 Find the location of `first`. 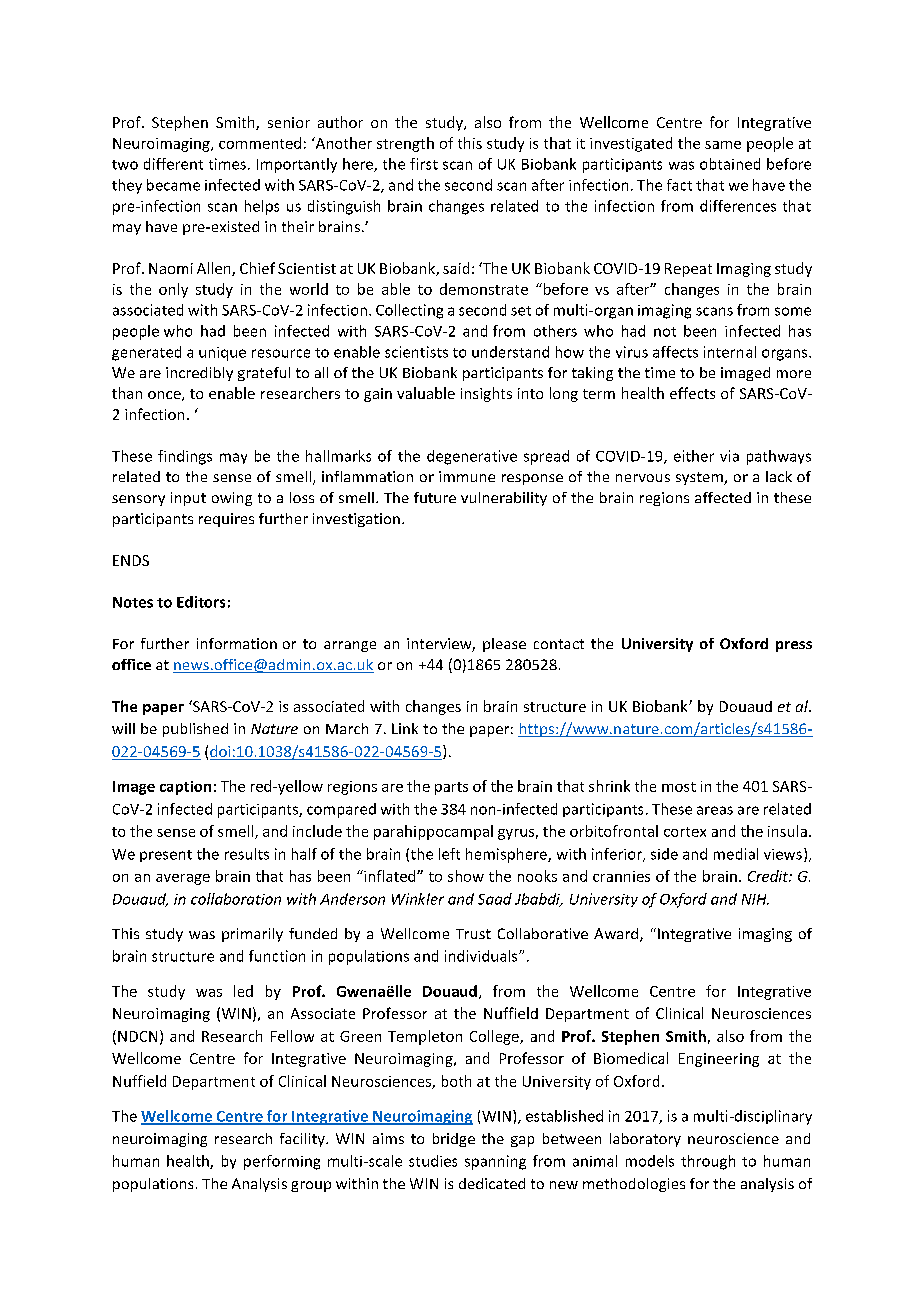

first is located at coordinates (424, 164).
